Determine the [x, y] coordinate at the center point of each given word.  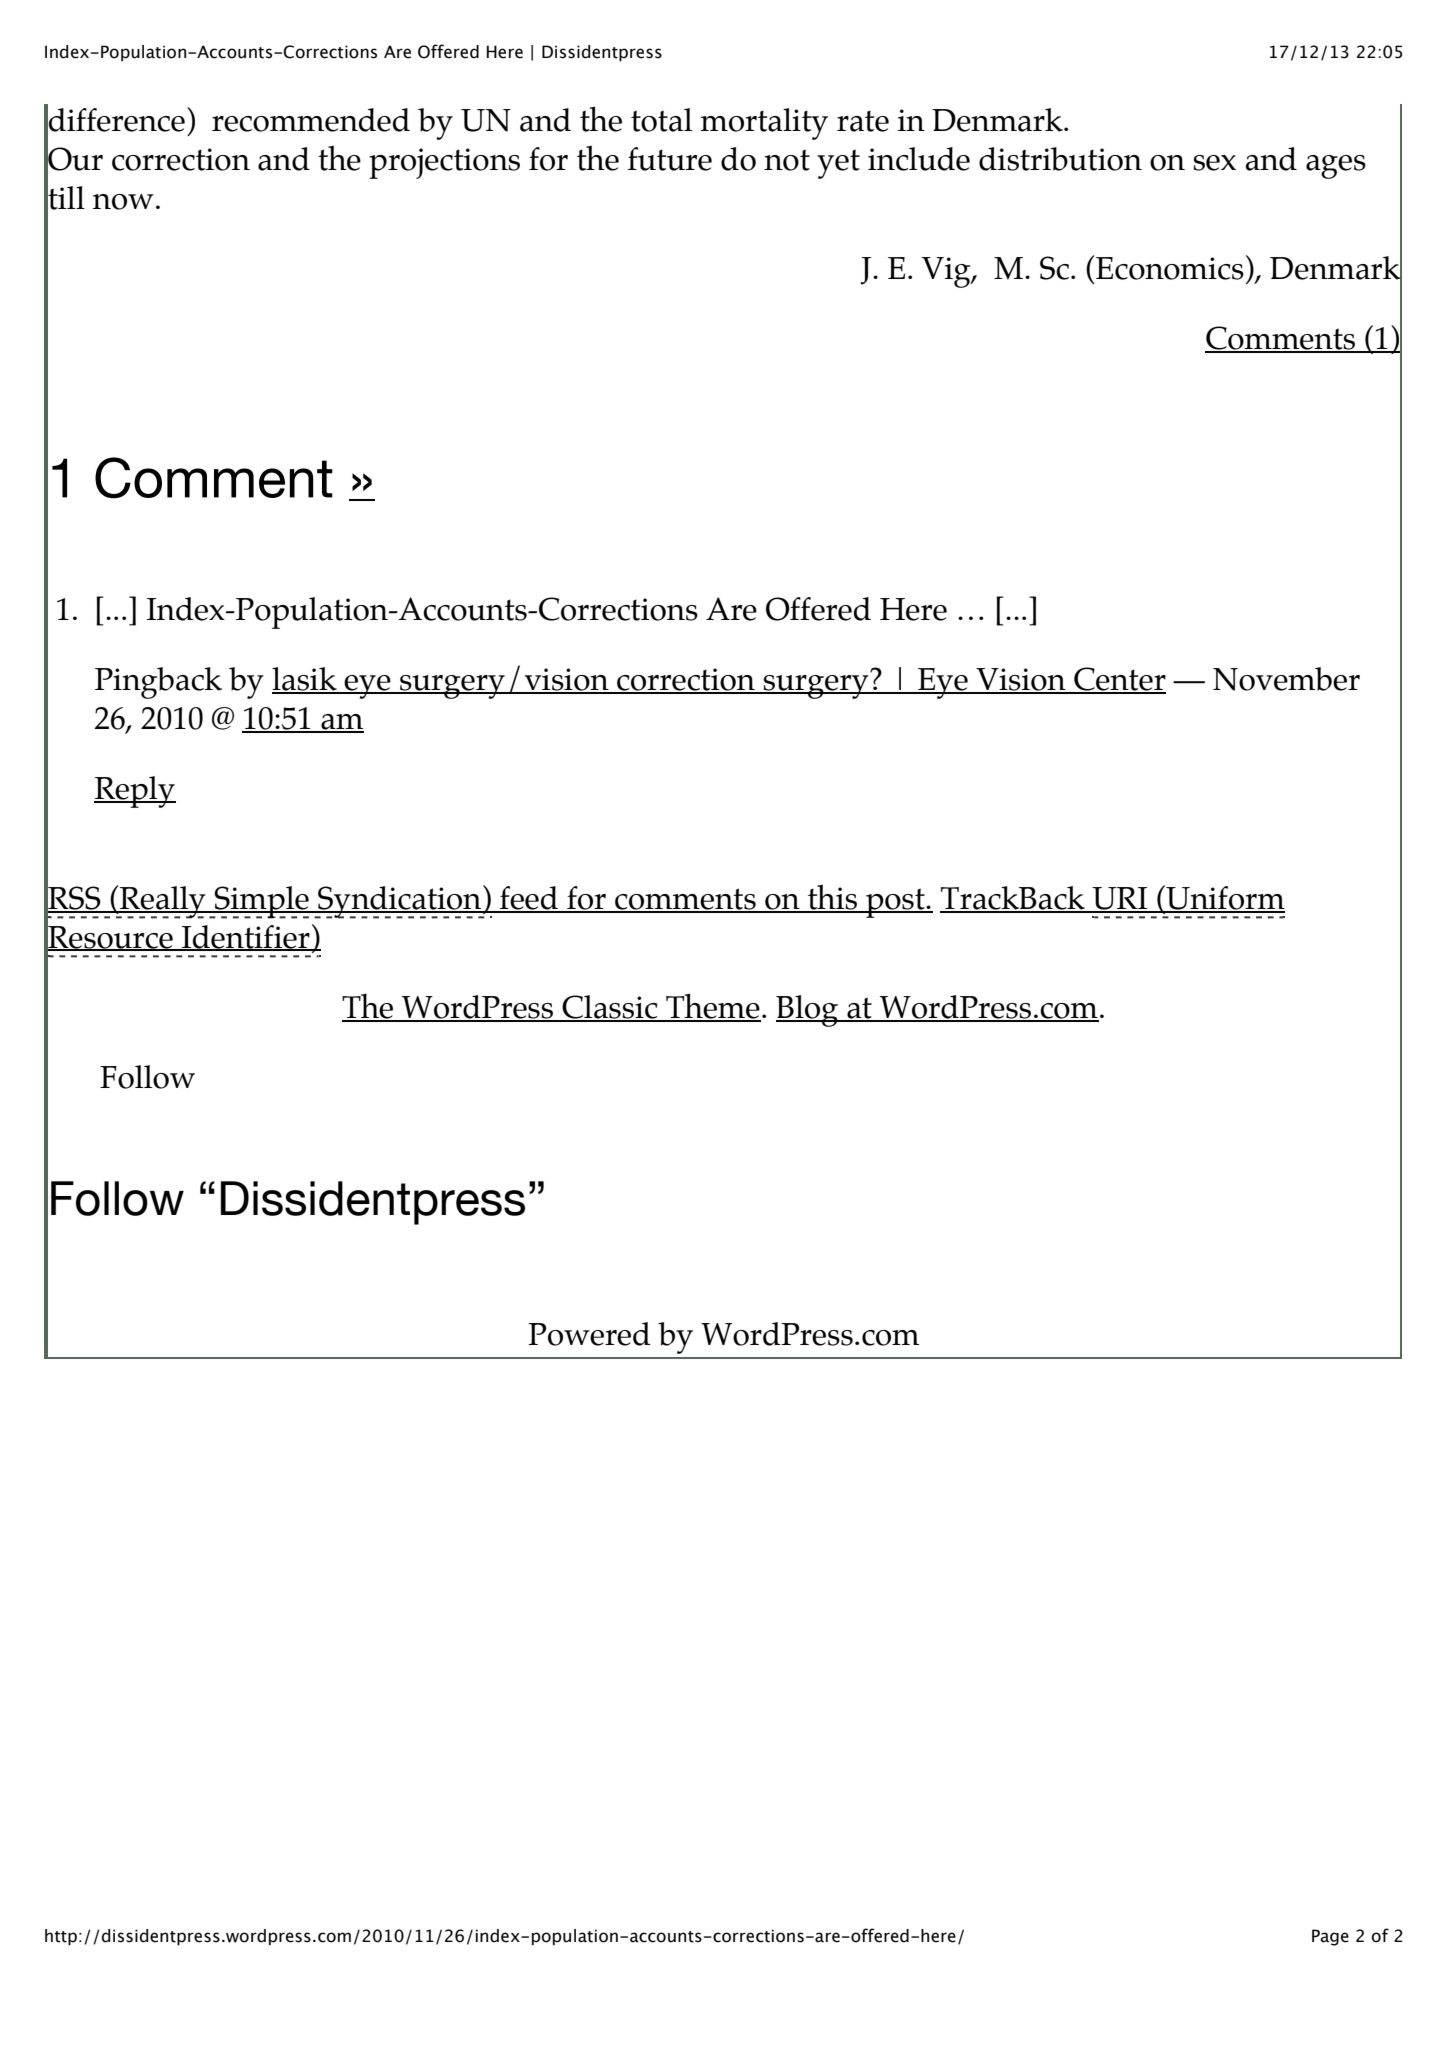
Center [1119, 680]
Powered [589, 1334]
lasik [305, 680]
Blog [808, 1011]
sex [1214, 163]
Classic [610, 1008]
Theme [712, 1007]
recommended [311, 120]
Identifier [246, 937]
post [895, 903]
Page [1330, 1937]
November [1286, 679]
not [787, 160]
